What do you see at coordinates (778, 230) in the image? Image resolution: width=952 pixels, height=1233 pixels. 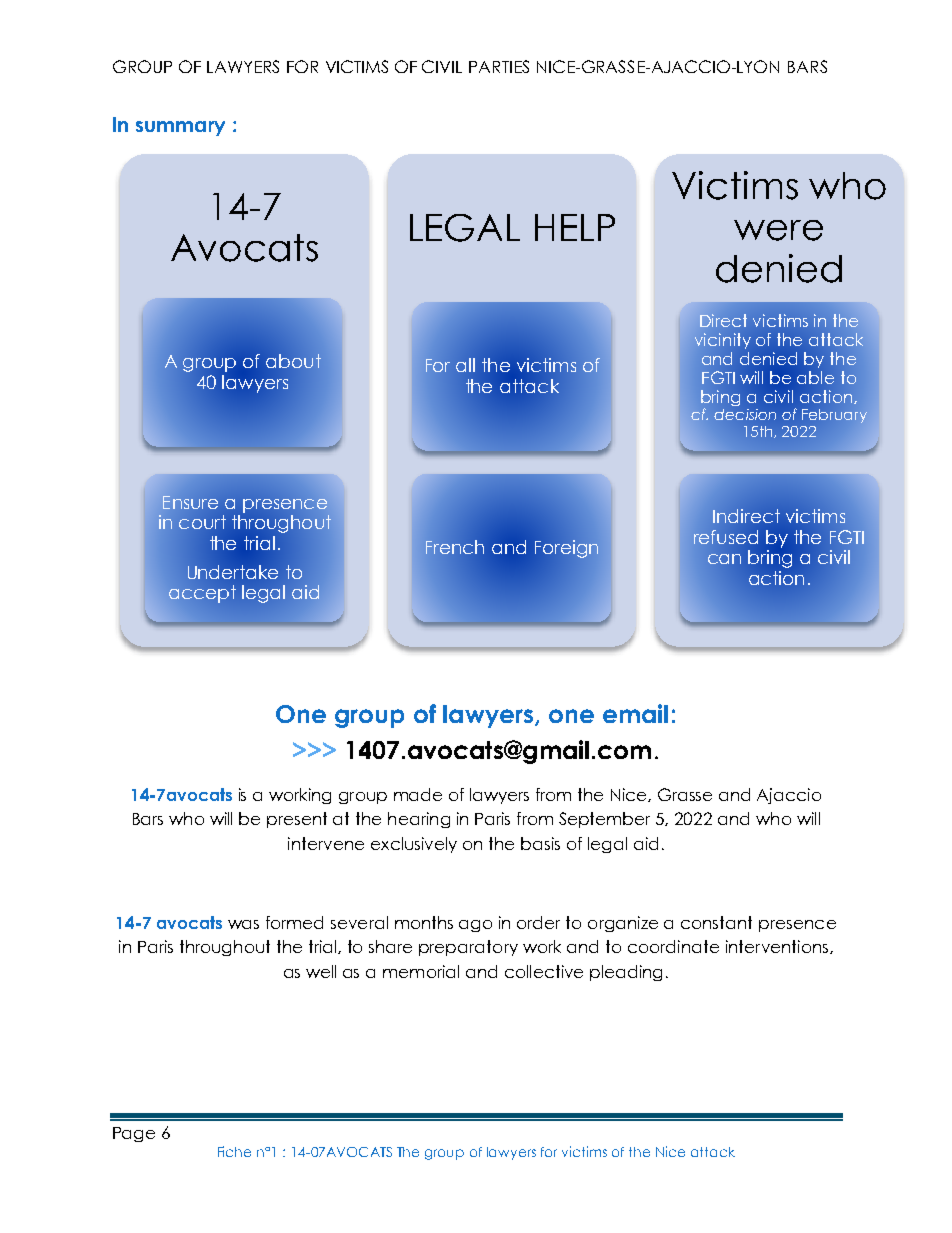 I see `were` at bounding box center [778, 230].
